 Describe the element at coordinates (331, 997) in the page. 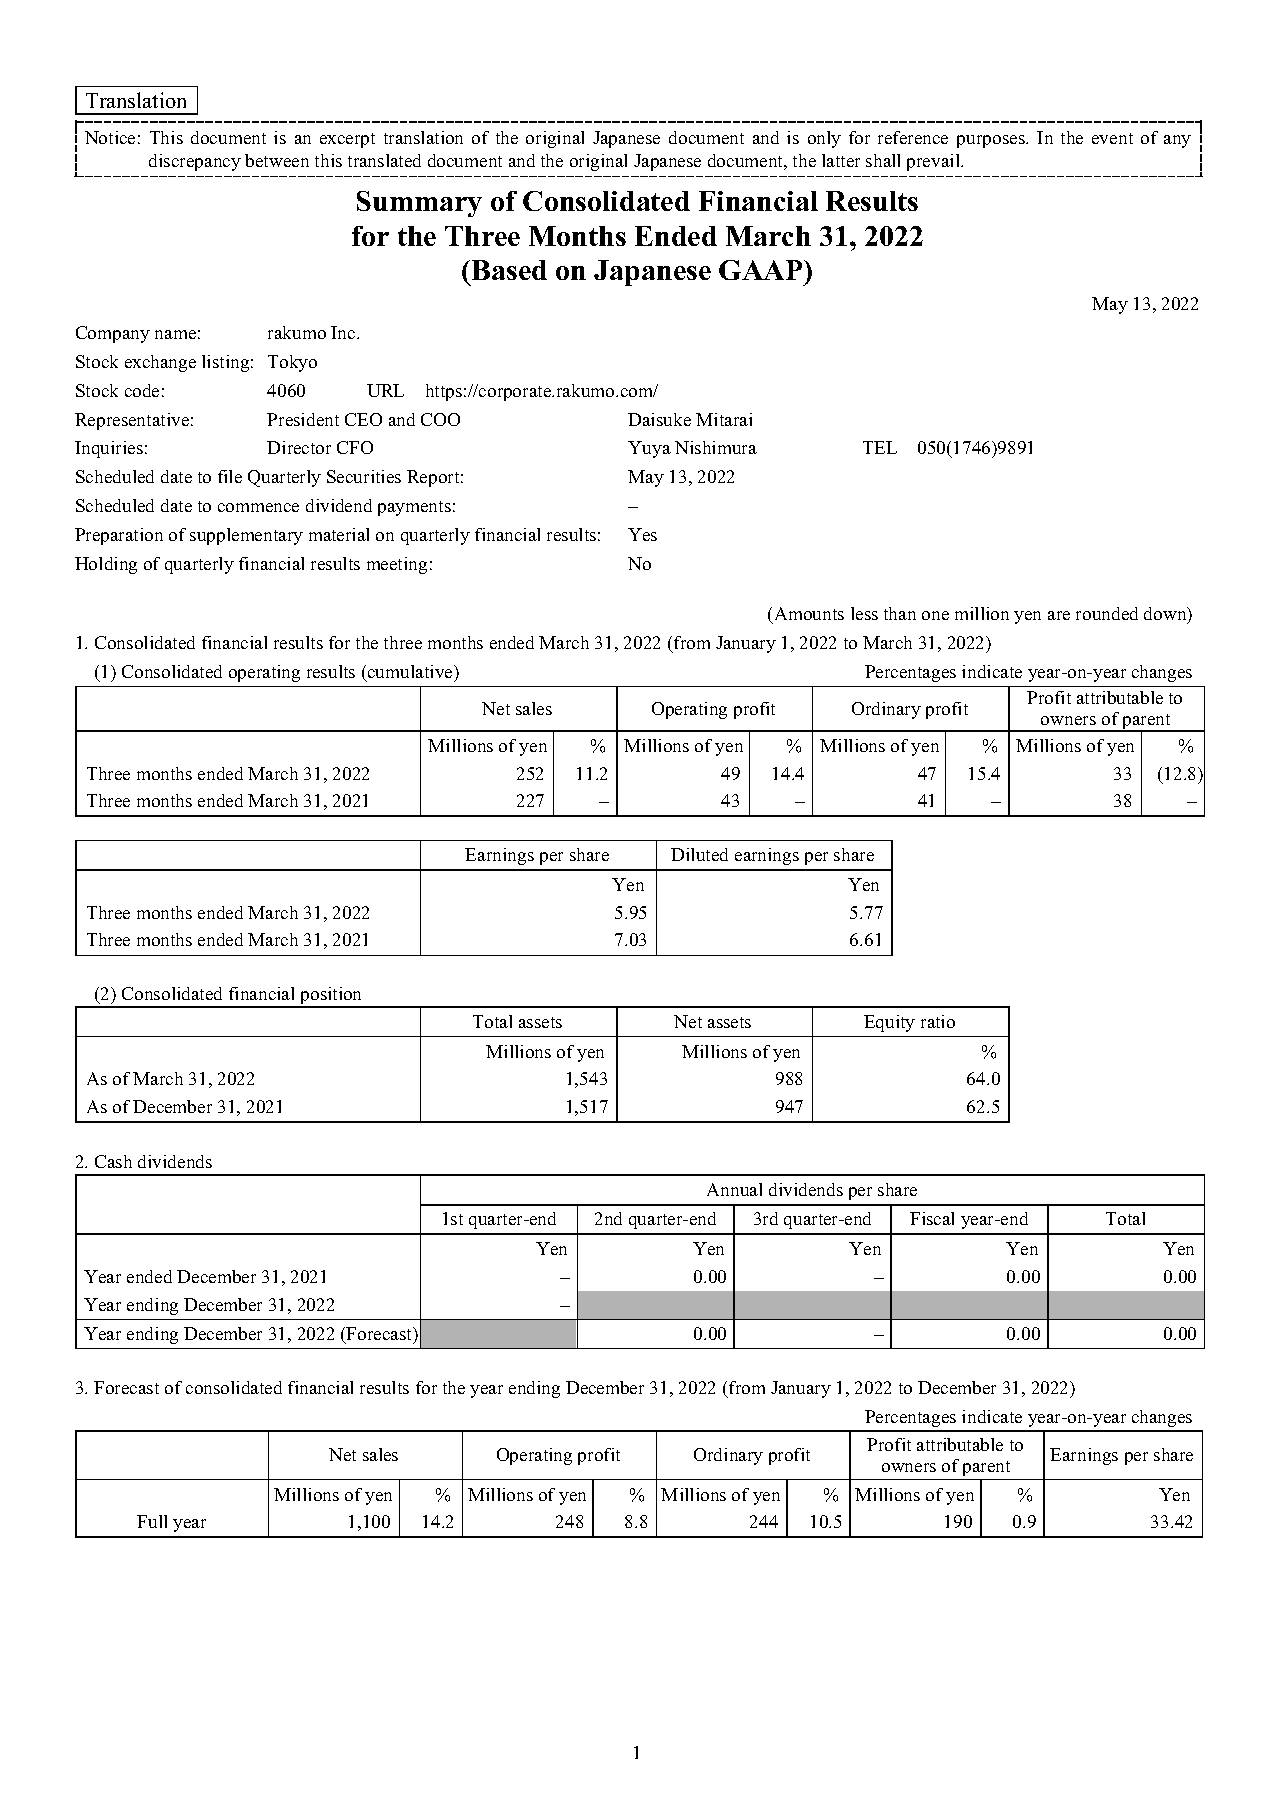

I see `position` at that location.
